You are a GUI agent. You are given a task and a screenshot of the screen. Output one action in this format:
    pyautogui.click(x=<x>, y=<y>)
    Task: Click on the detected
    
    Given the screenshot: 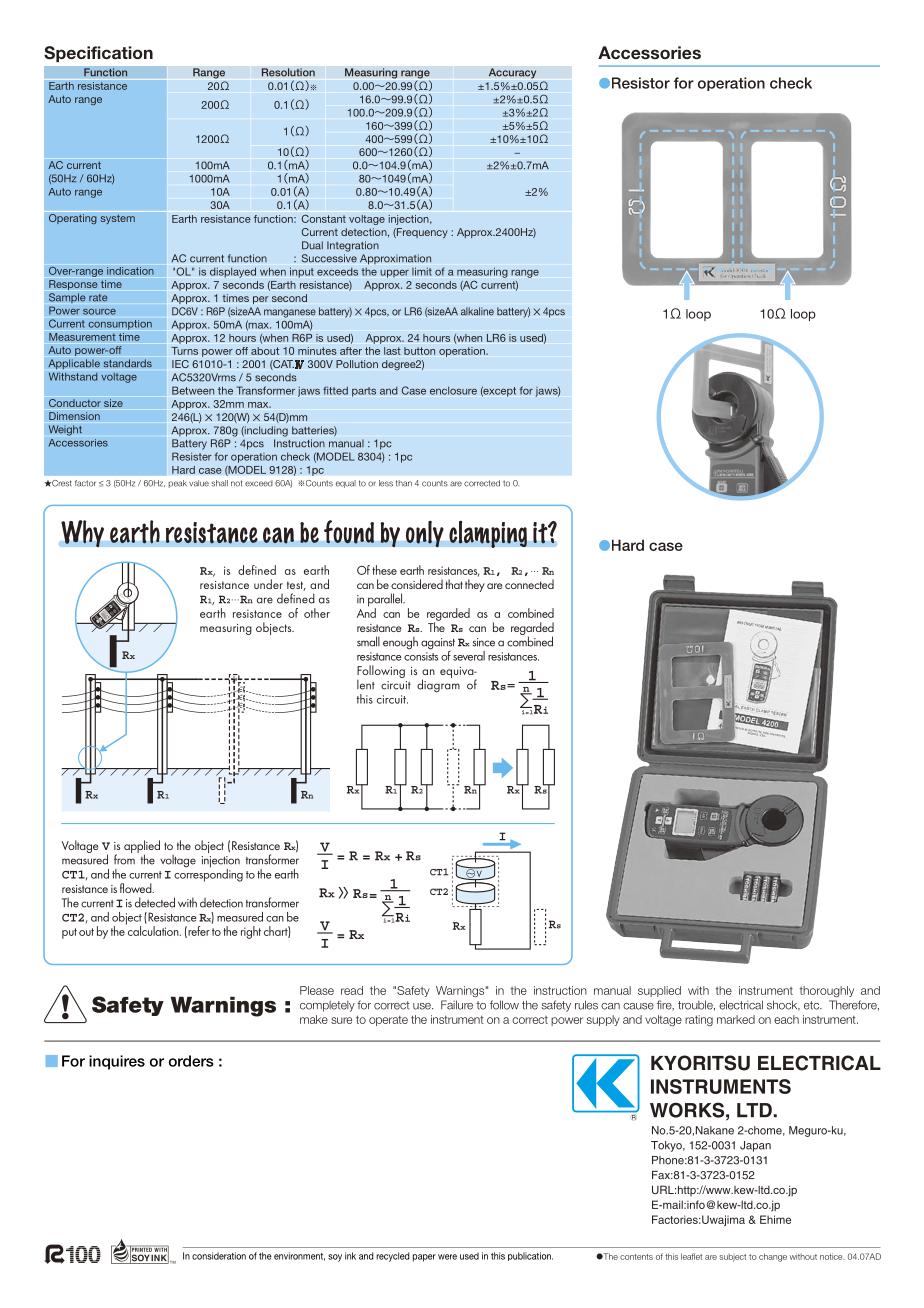 What is the action you would take?
    pyautogui.click(x=155, y=902)
